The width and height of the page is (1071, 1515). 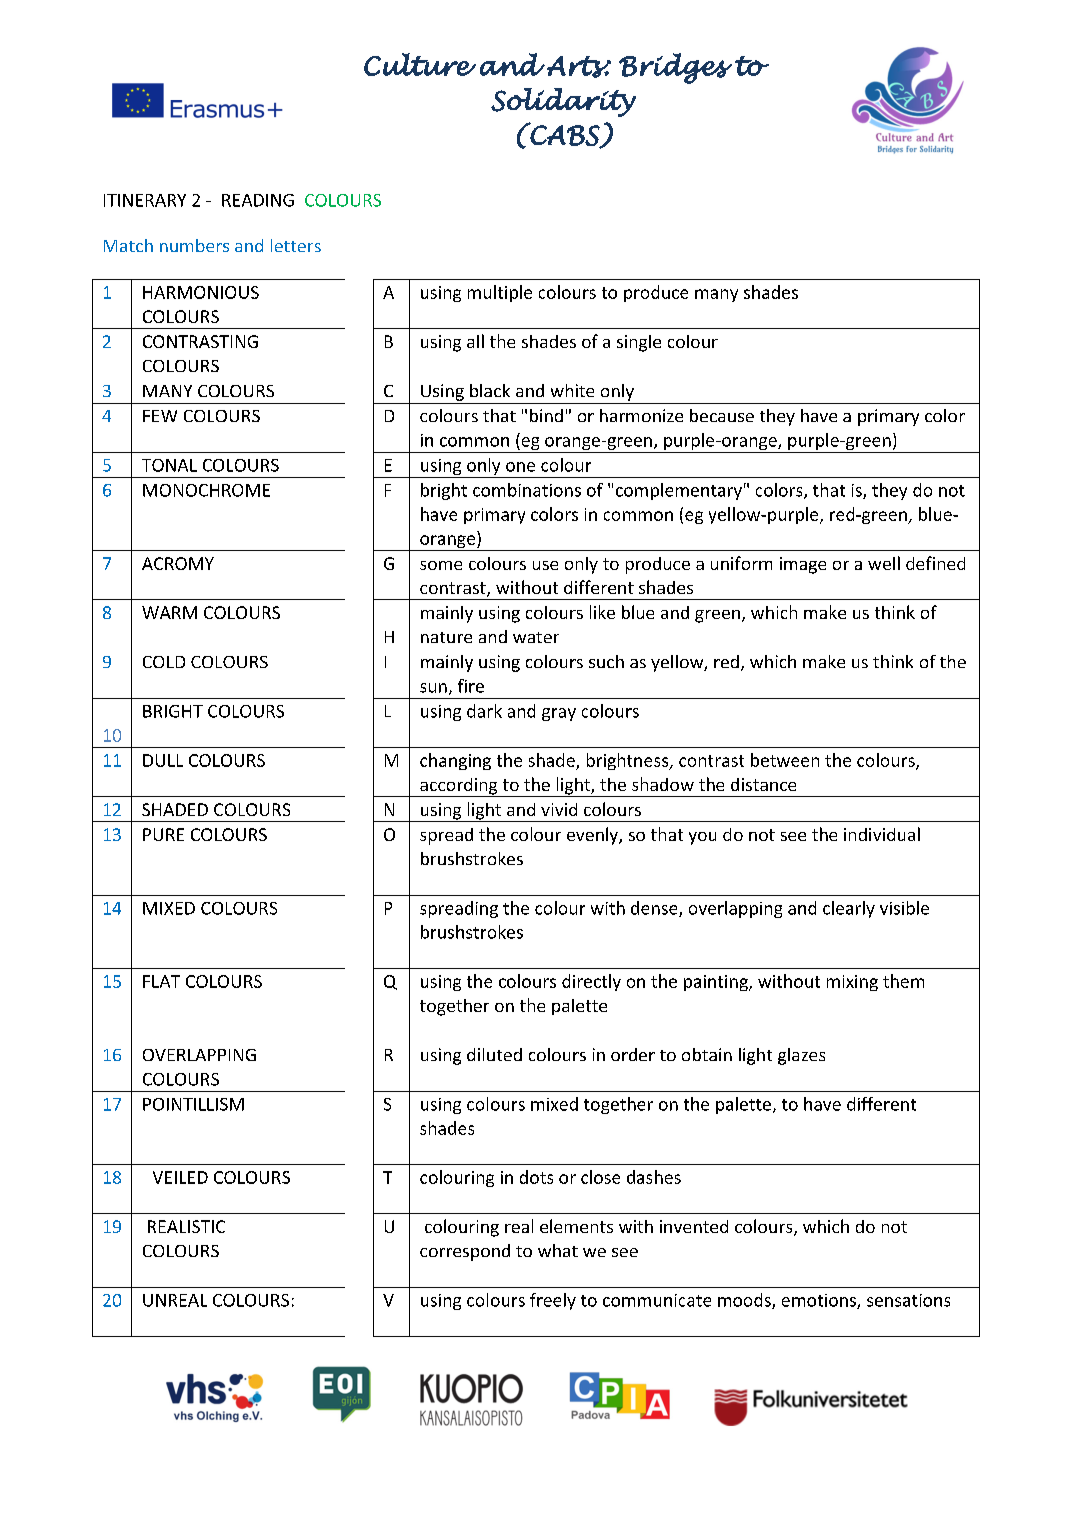 What do you see at coordinates (527, 490) in the page?
I see `combinations` at bounding box center [527, 490].
